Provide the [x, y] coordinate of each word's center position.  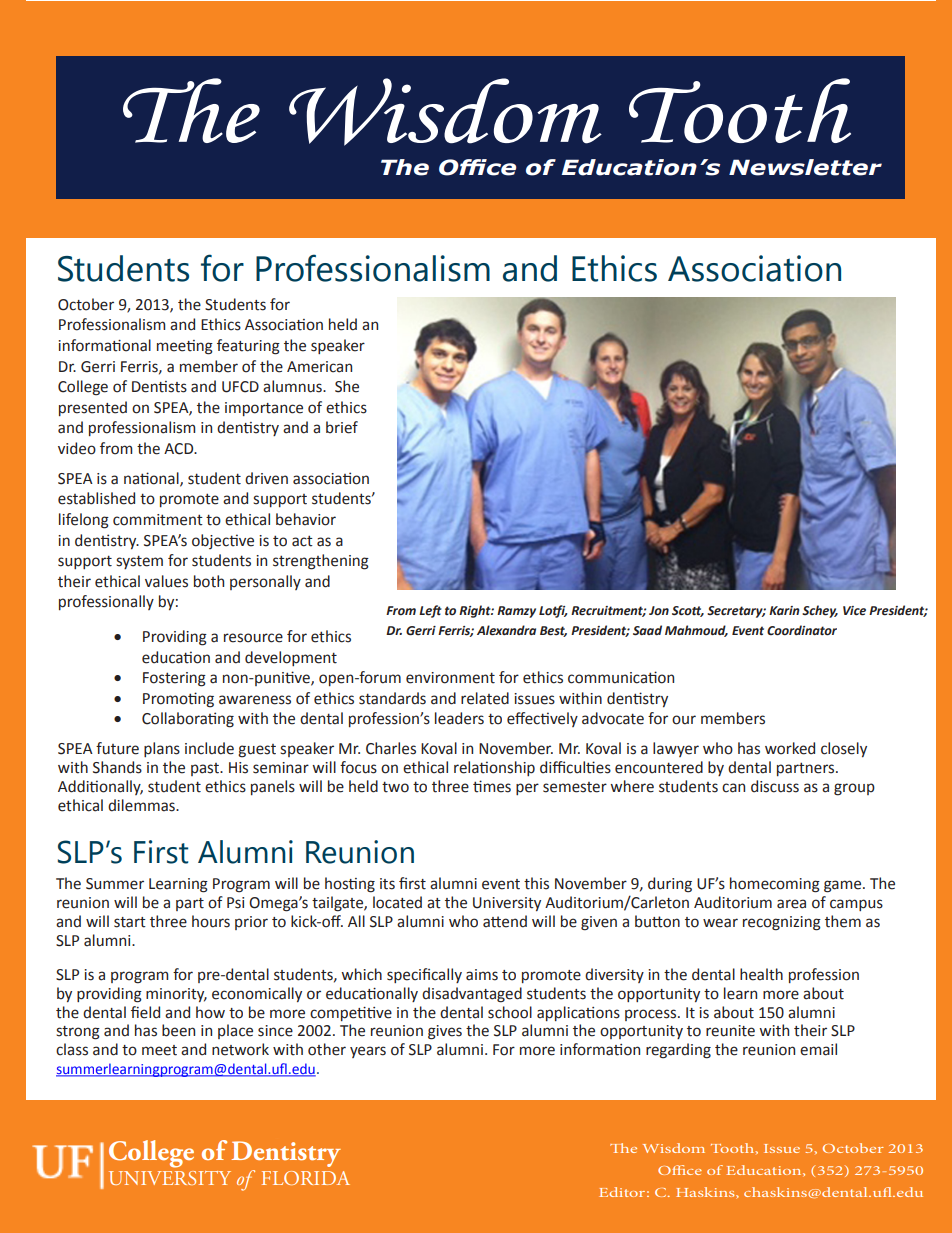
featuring [248, 347]
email [818, 1049]
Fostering [174, 679]
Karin [784, 610]
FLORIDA [306, 1178]
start [130, 922]
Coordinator [802, 630]
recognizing [782, 923]
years [368, 1052]
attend [505, 921]
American [319, 367]
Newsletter [805, 167]
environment [450, 678]
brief [342, 427]
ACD [180, 449]
